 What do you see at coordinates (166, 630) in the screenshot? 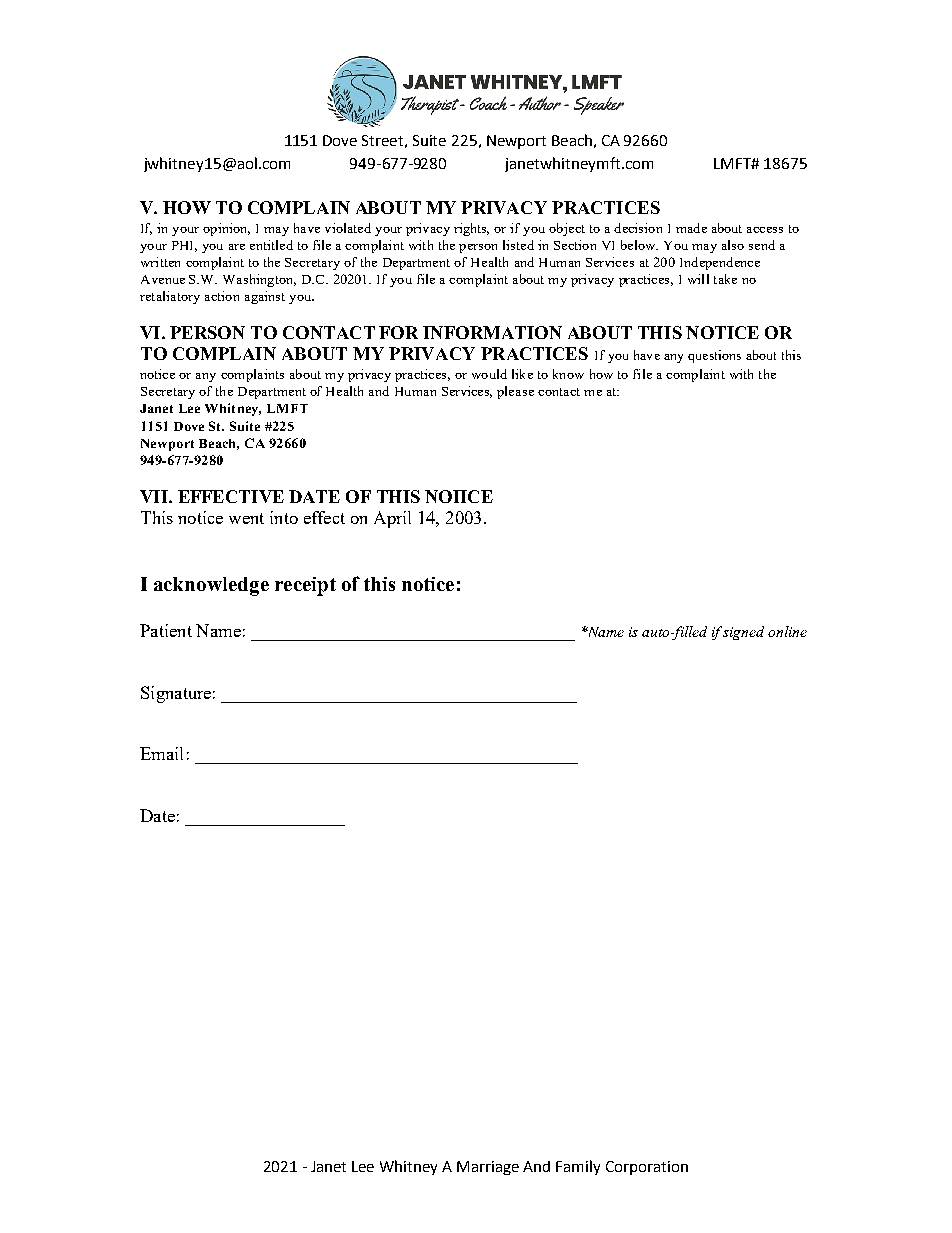
I see `Patient` at bounding box center [166, 630].
